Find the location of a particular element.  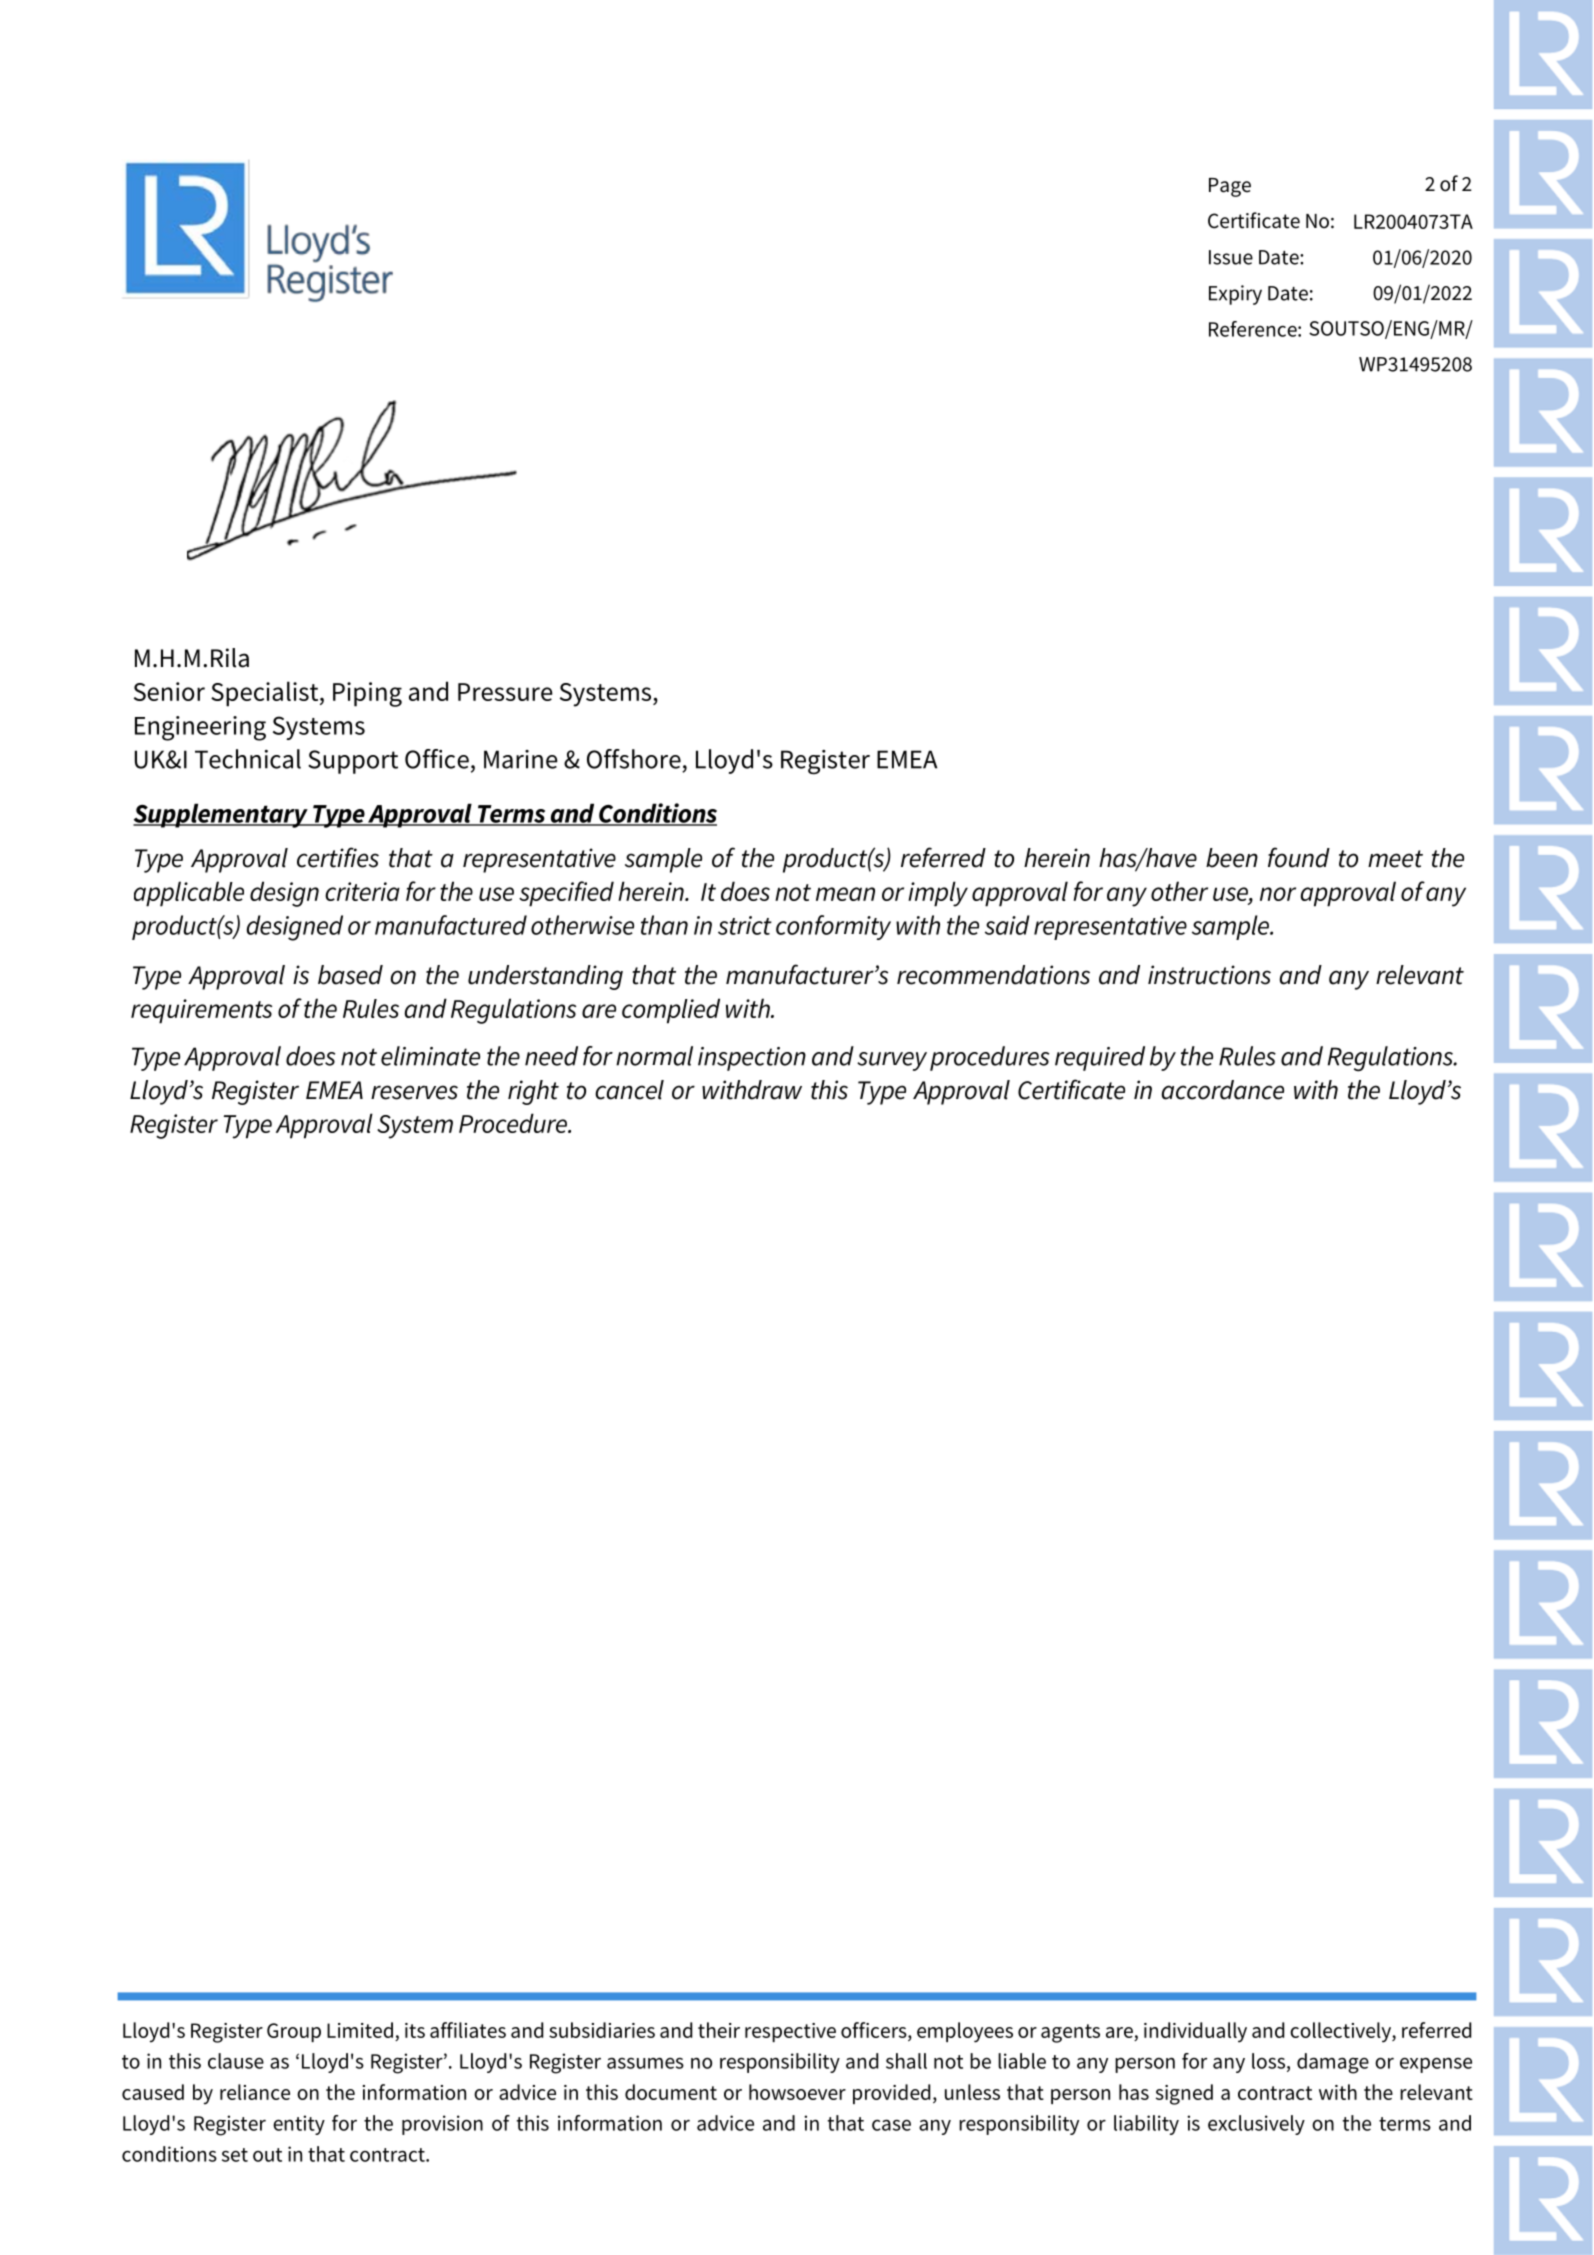

howsoever is located at coordinates (797, 2092).
